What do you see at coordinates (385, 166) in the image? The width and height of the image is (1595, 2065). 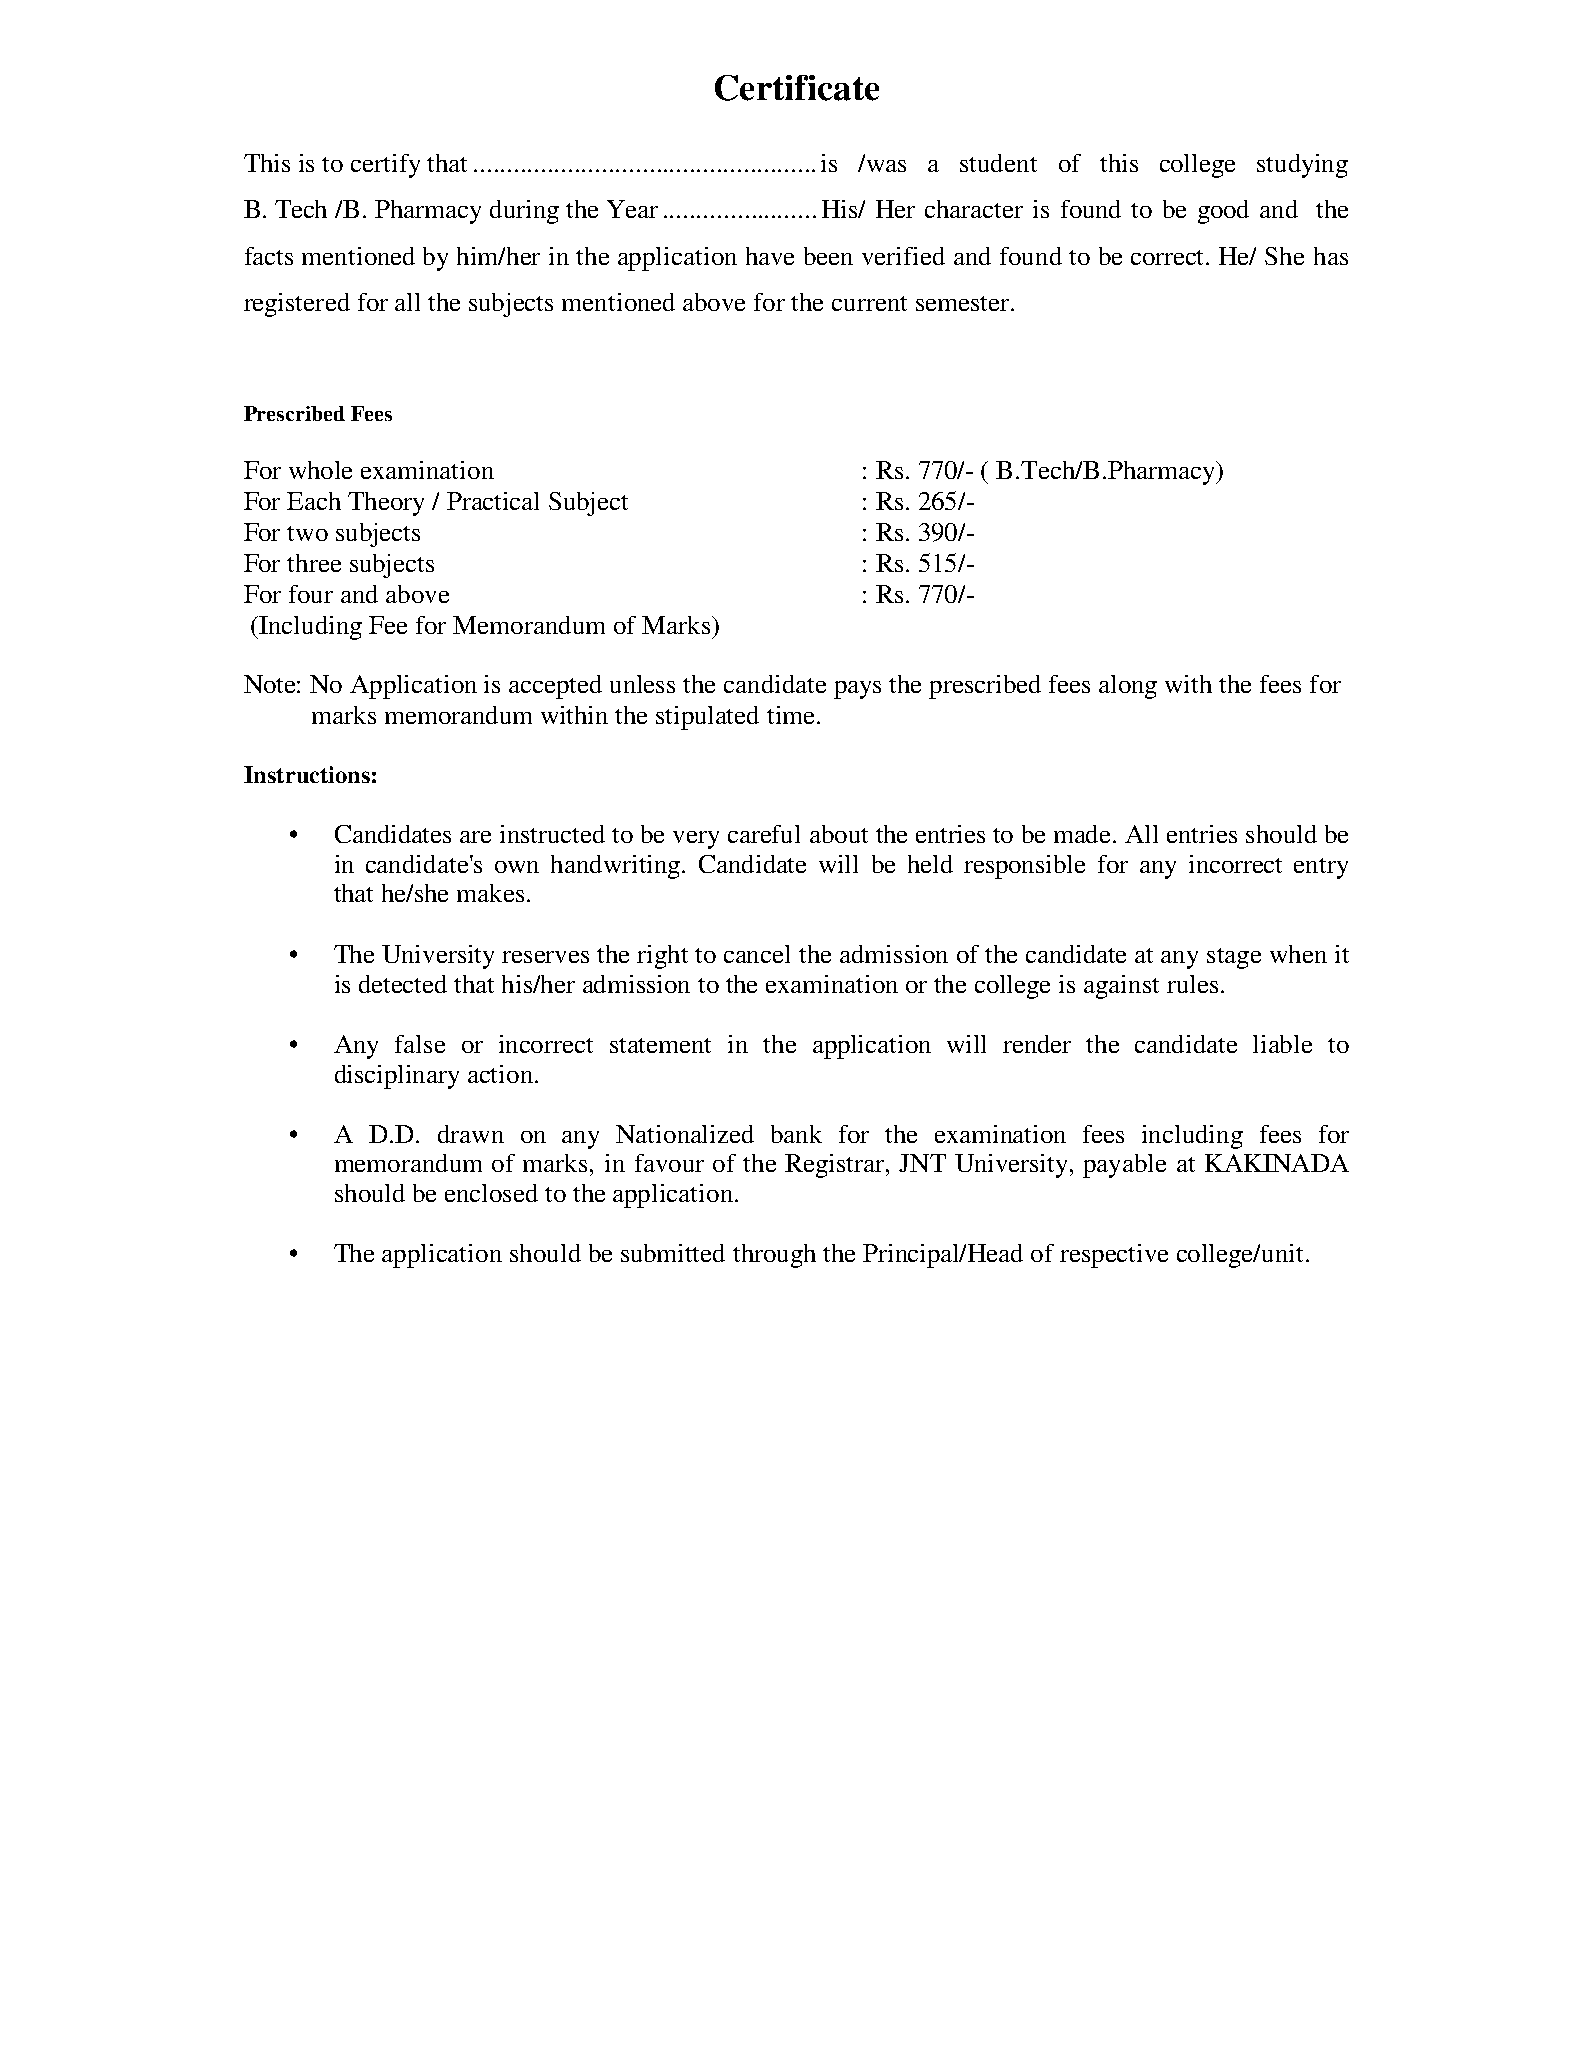 I see `certify` at bounding box center [385, 166].
